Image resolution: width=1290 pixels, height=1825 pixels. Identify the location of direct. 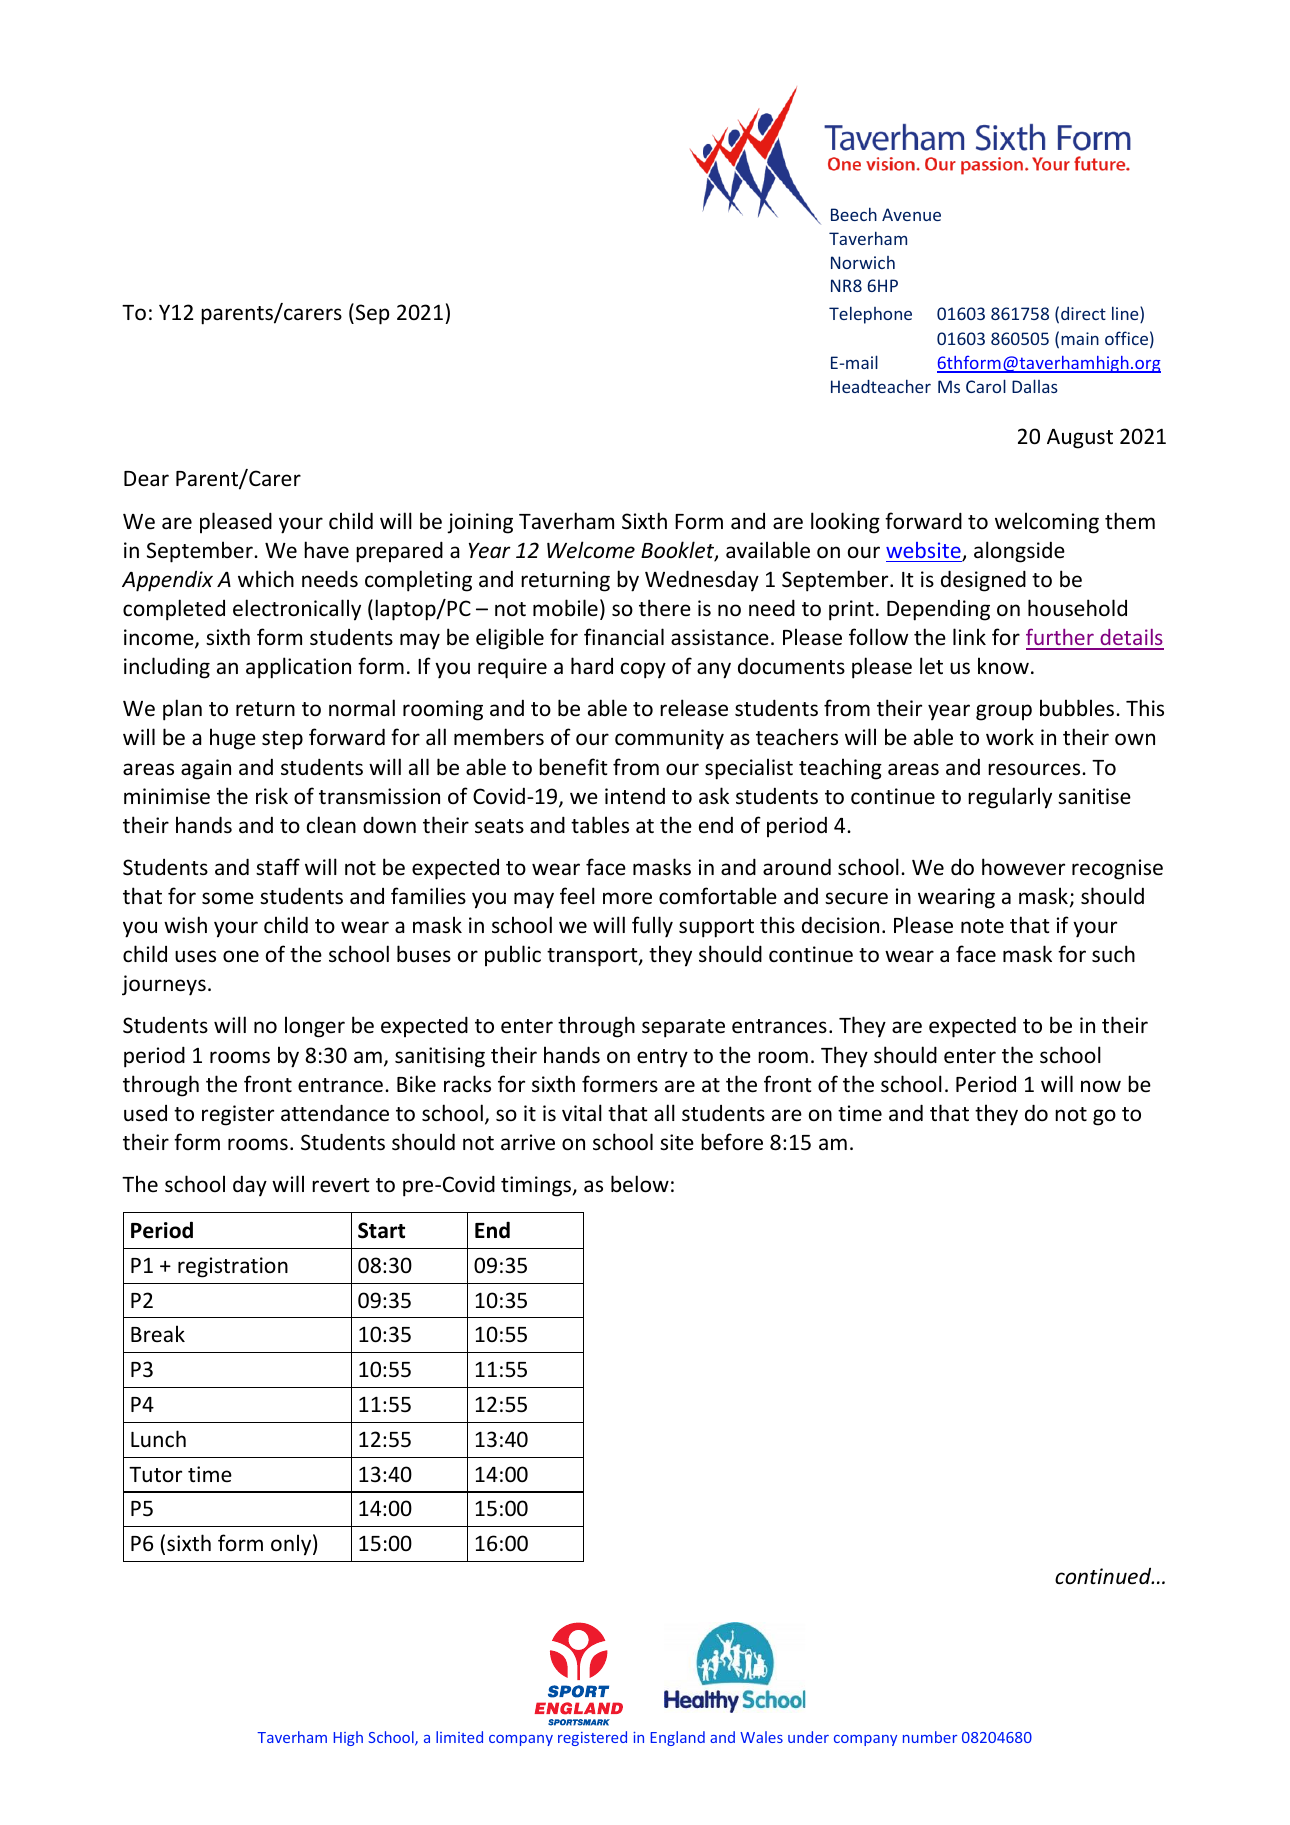
(1083, 313).
